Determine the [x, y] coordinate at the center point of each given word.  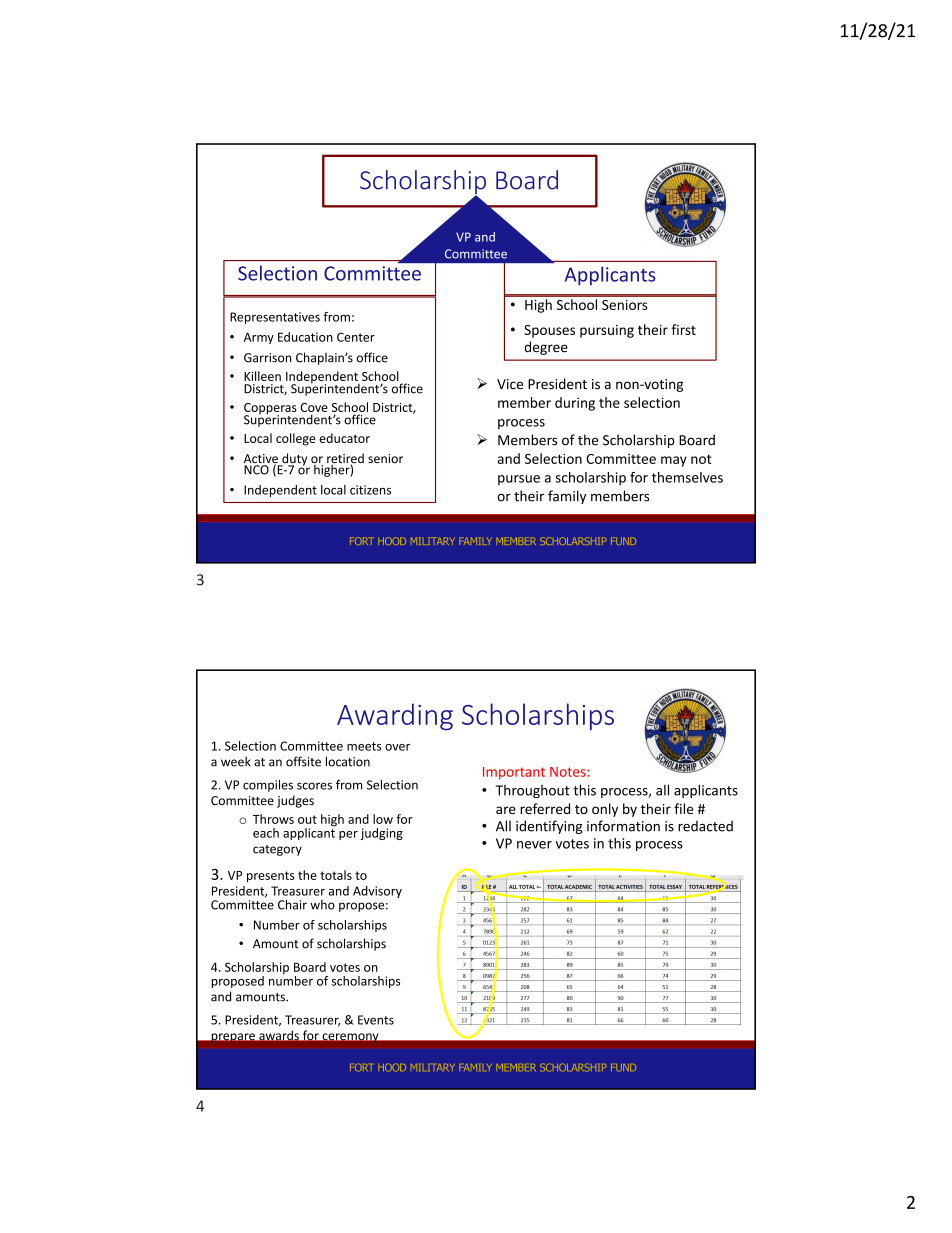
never [534, 845]
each [266, 833]
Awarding [395, 717]
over [397, 747]
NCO [256, 470]
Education [305, 337]
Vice [510, 384]
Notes [569, 772]
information [623, 826]
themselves [687, 477]
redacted [705, 826]
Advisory [377, 892]
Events [376, 1020]
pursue [519, 480]
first [683, 329]
